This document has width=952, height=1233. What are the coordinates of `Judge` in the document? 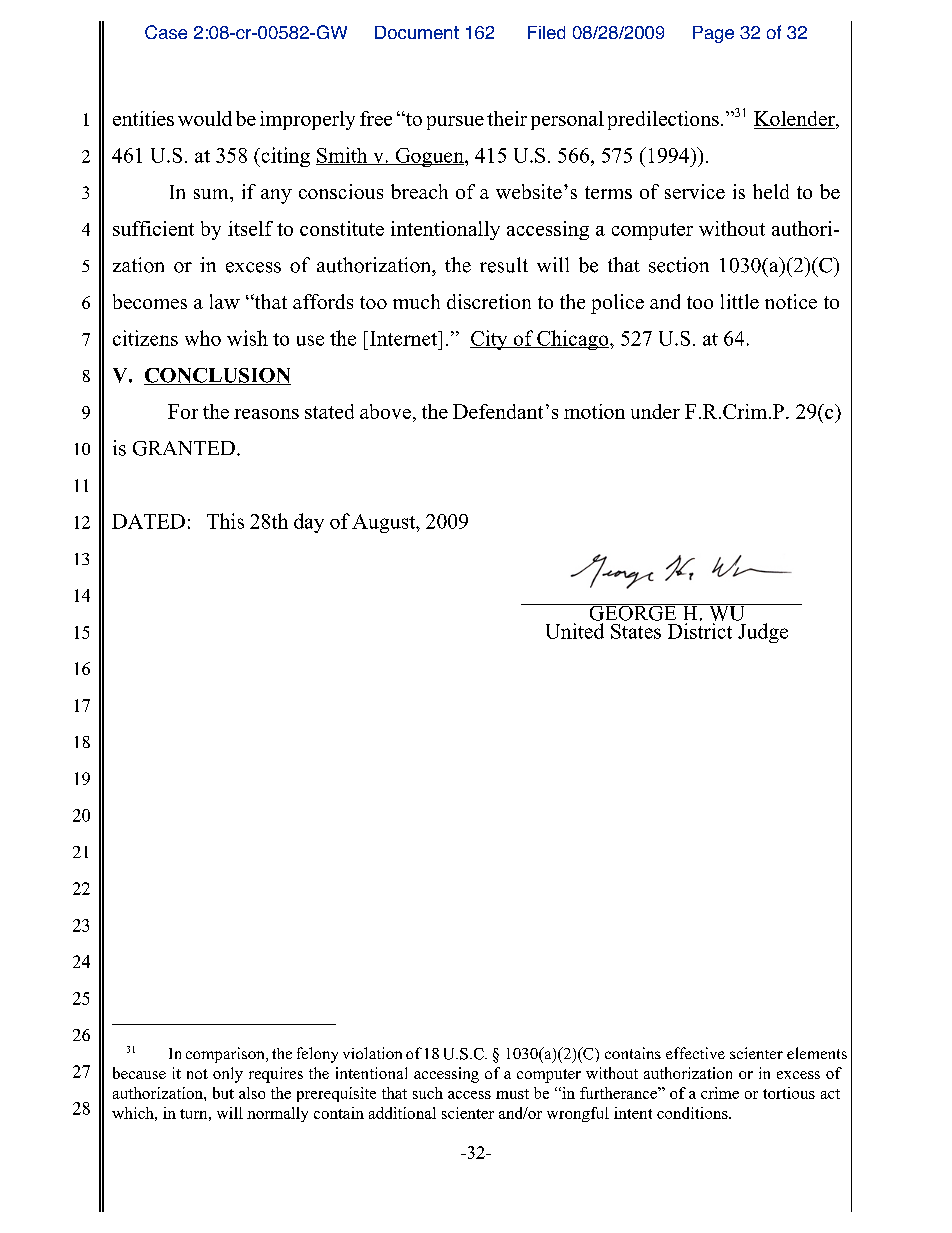 It's located at (763, 633).
